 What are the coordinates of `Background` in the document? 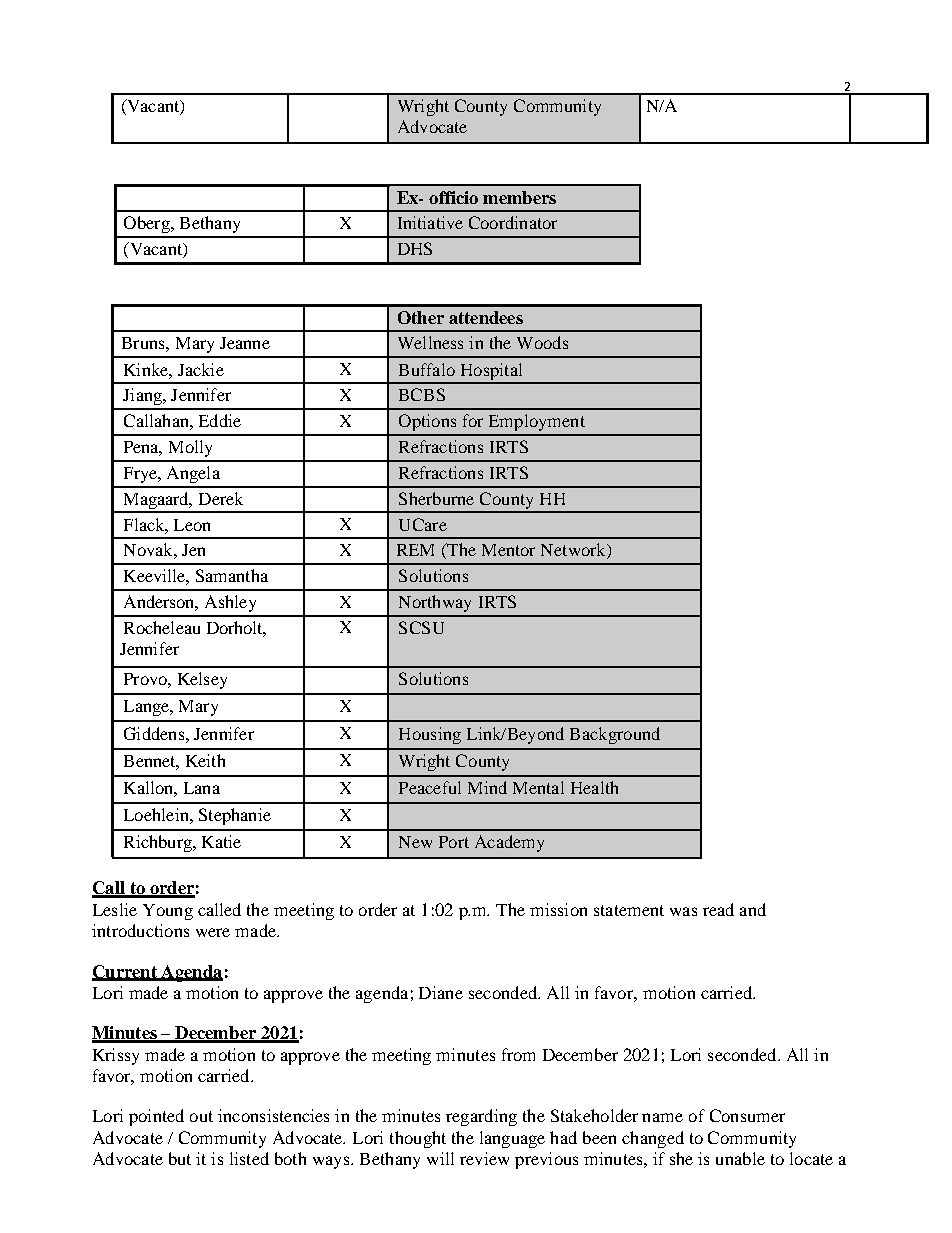 It's located at (615, 735).
